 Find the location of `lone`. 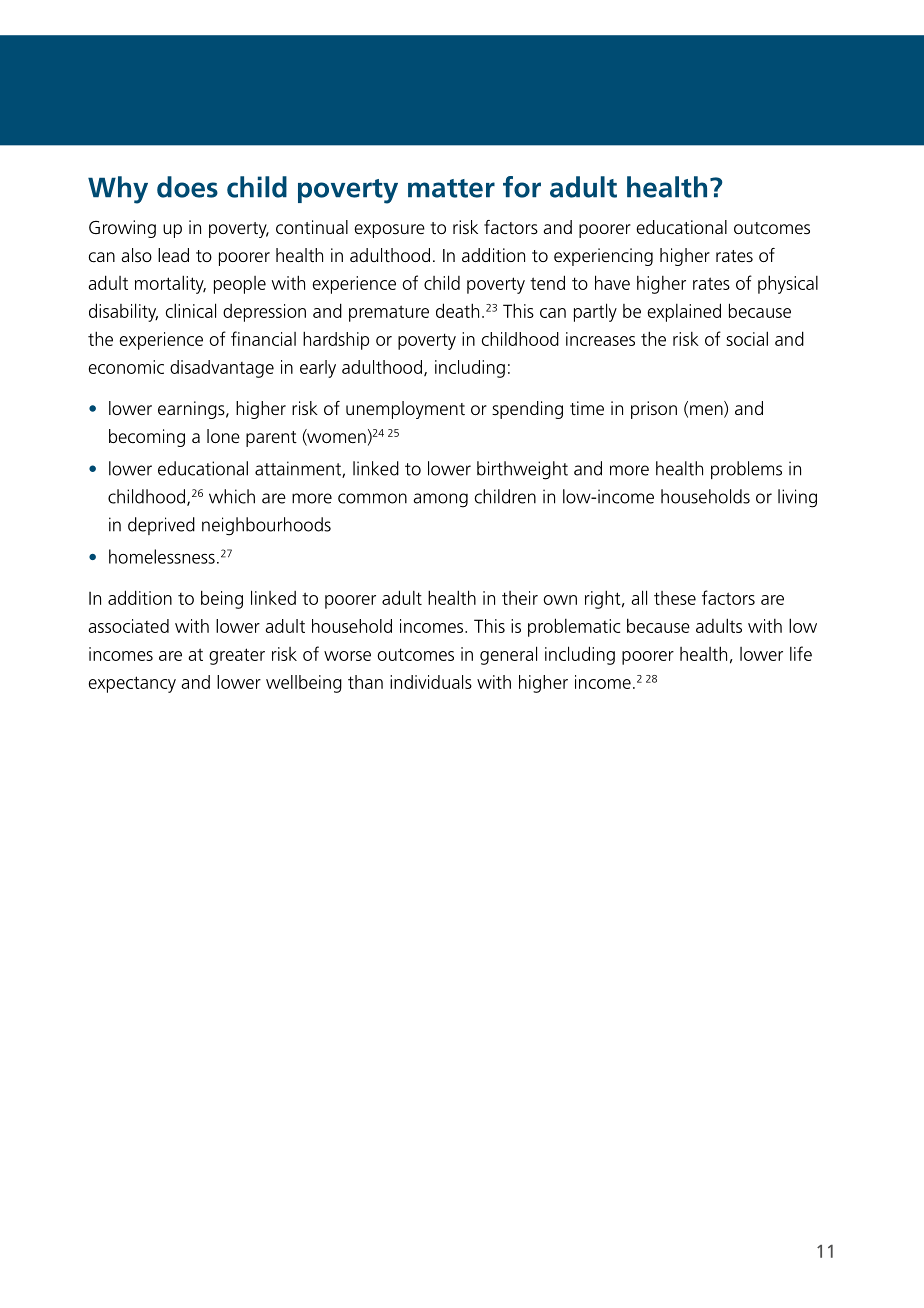

lone is located at coordinates (223, 436).
